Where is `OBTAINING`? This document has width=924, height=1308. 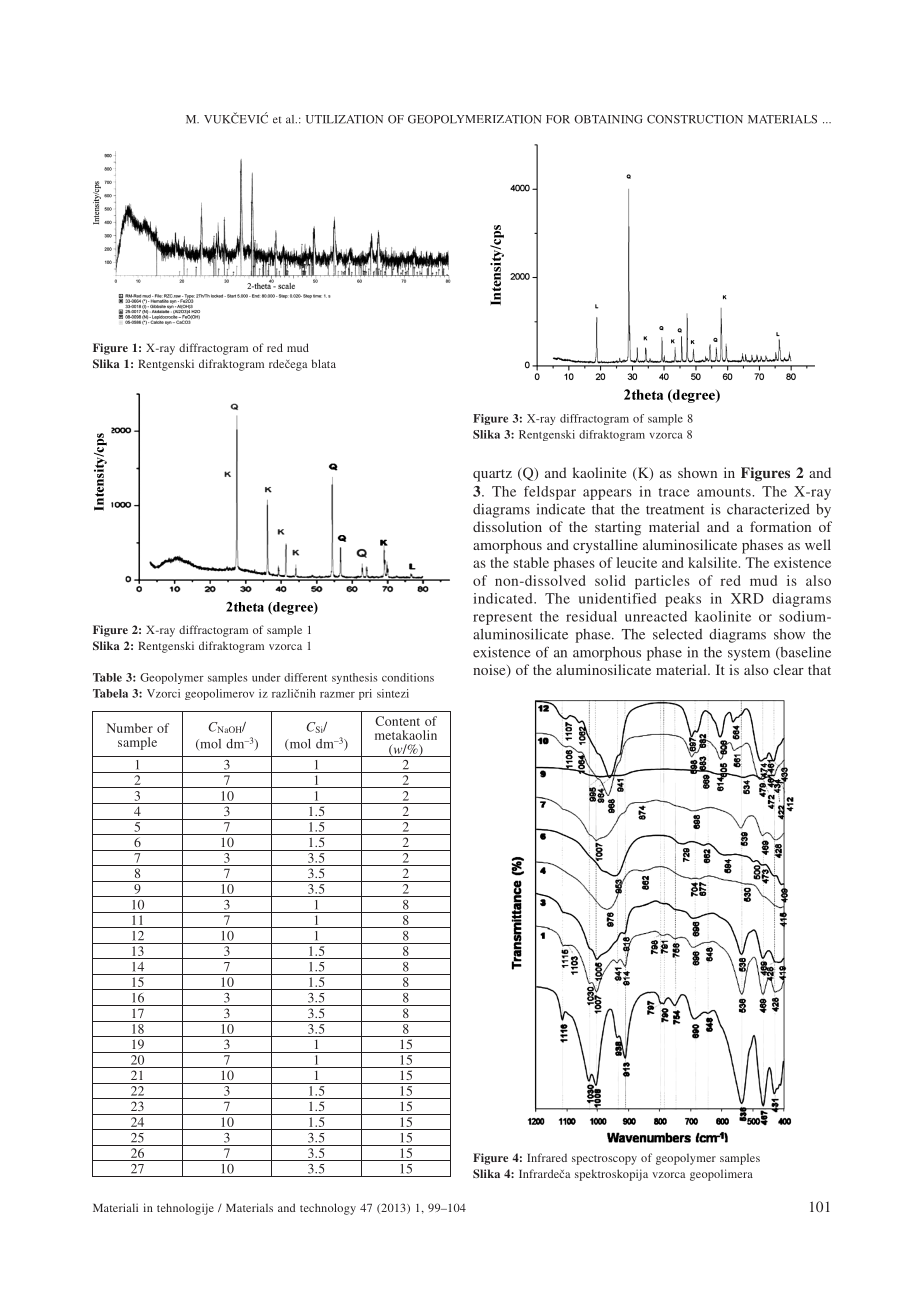 OBTAINING is located at coordinates (608, 119).
